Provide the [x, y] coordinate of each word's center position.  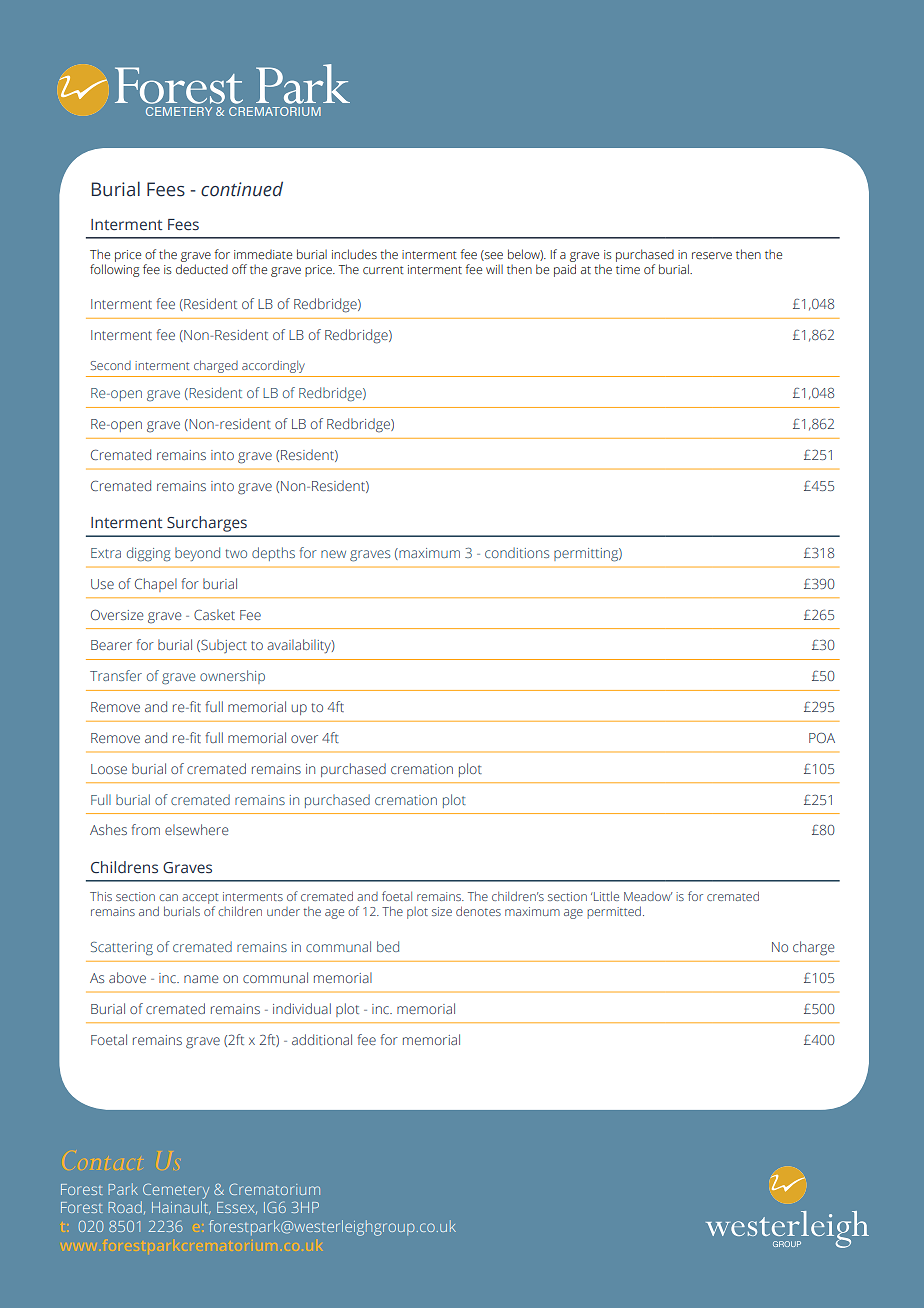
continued [242, 189]
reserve [712, 255]
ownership [232, 677]
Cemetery [176, 1191]
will [494, 269]
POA [822, 737]
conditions [517, 552]
